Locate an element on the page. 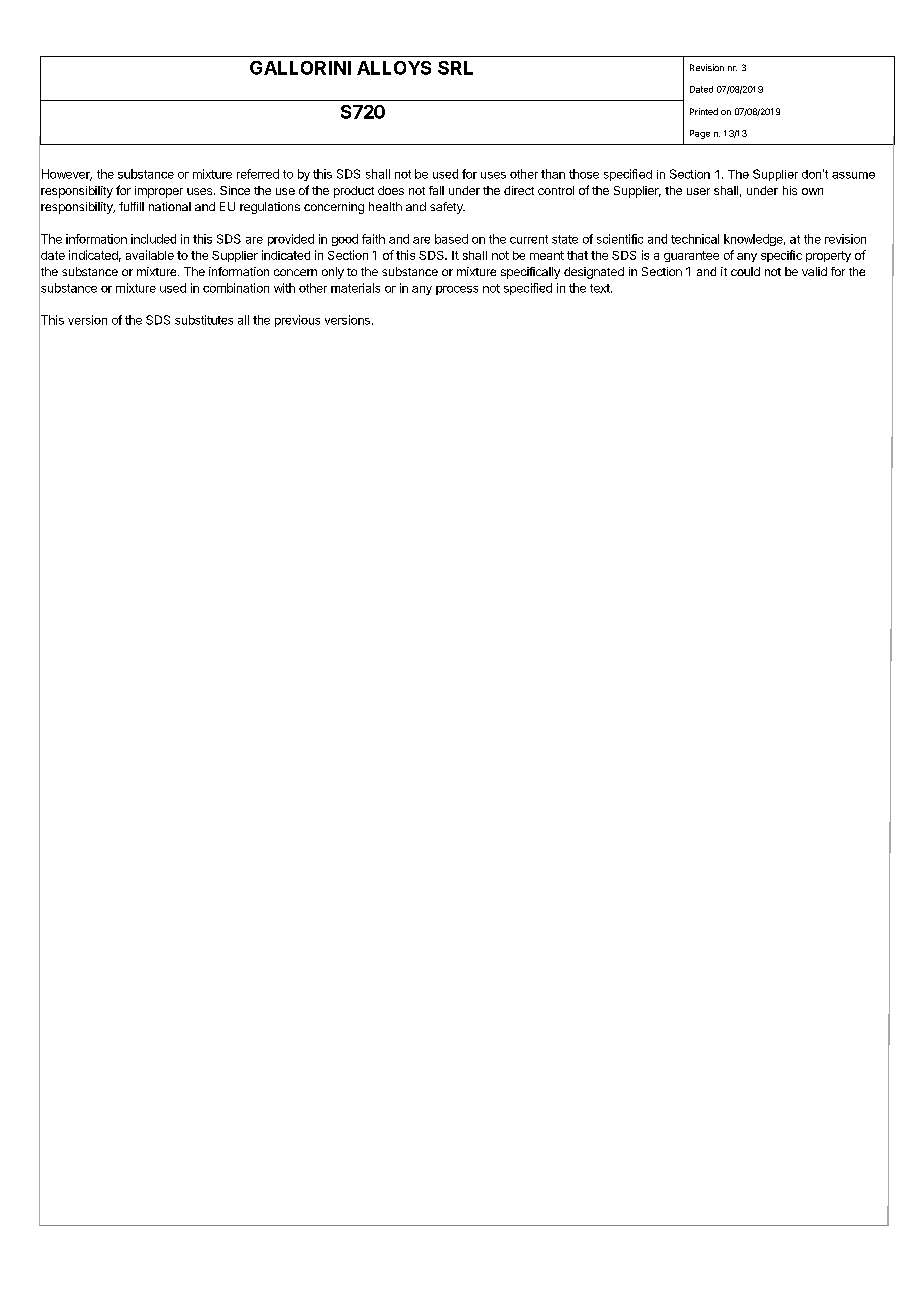  available is located at coordinates (150, 255).
